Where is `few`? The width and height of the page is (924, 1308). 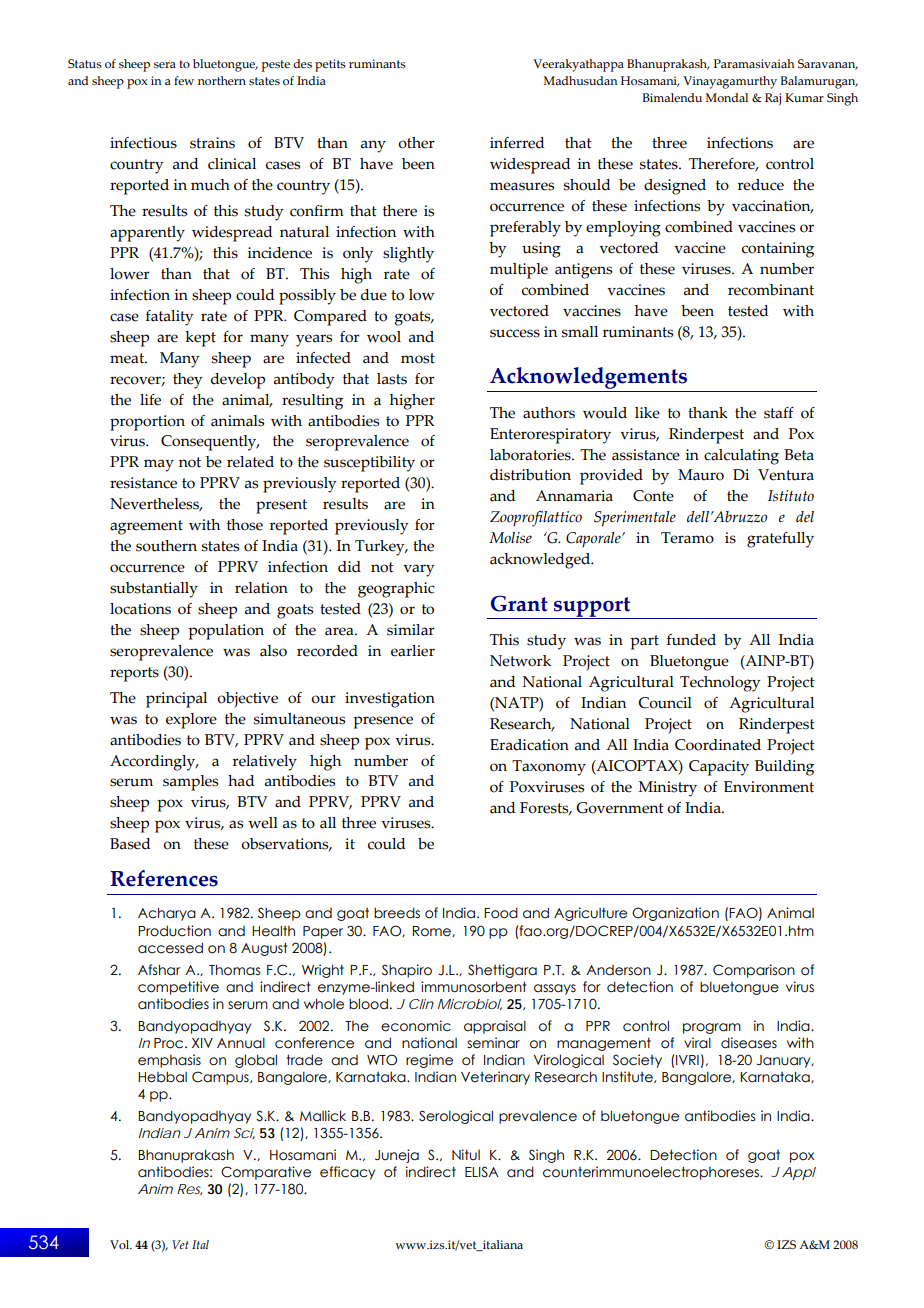 few is located at coordinates (184, 80).
